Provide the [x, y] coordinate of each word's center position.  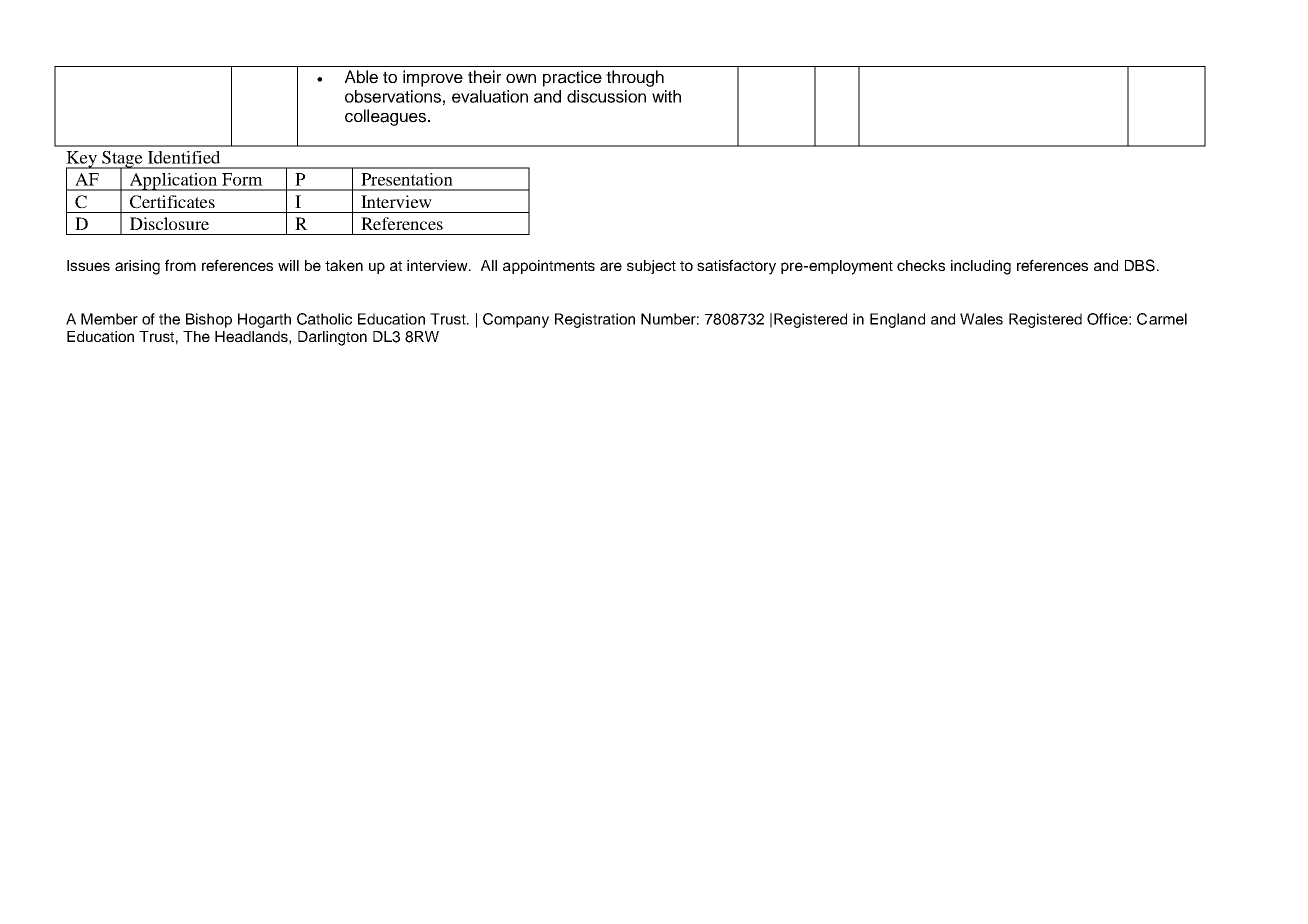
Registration [595, 320]
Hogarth [264, 320]
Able [361, 77]
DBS [1140, 265]
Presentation [407, 179]
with [666, 96]
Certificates [172, 202]
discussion [606, 96]
